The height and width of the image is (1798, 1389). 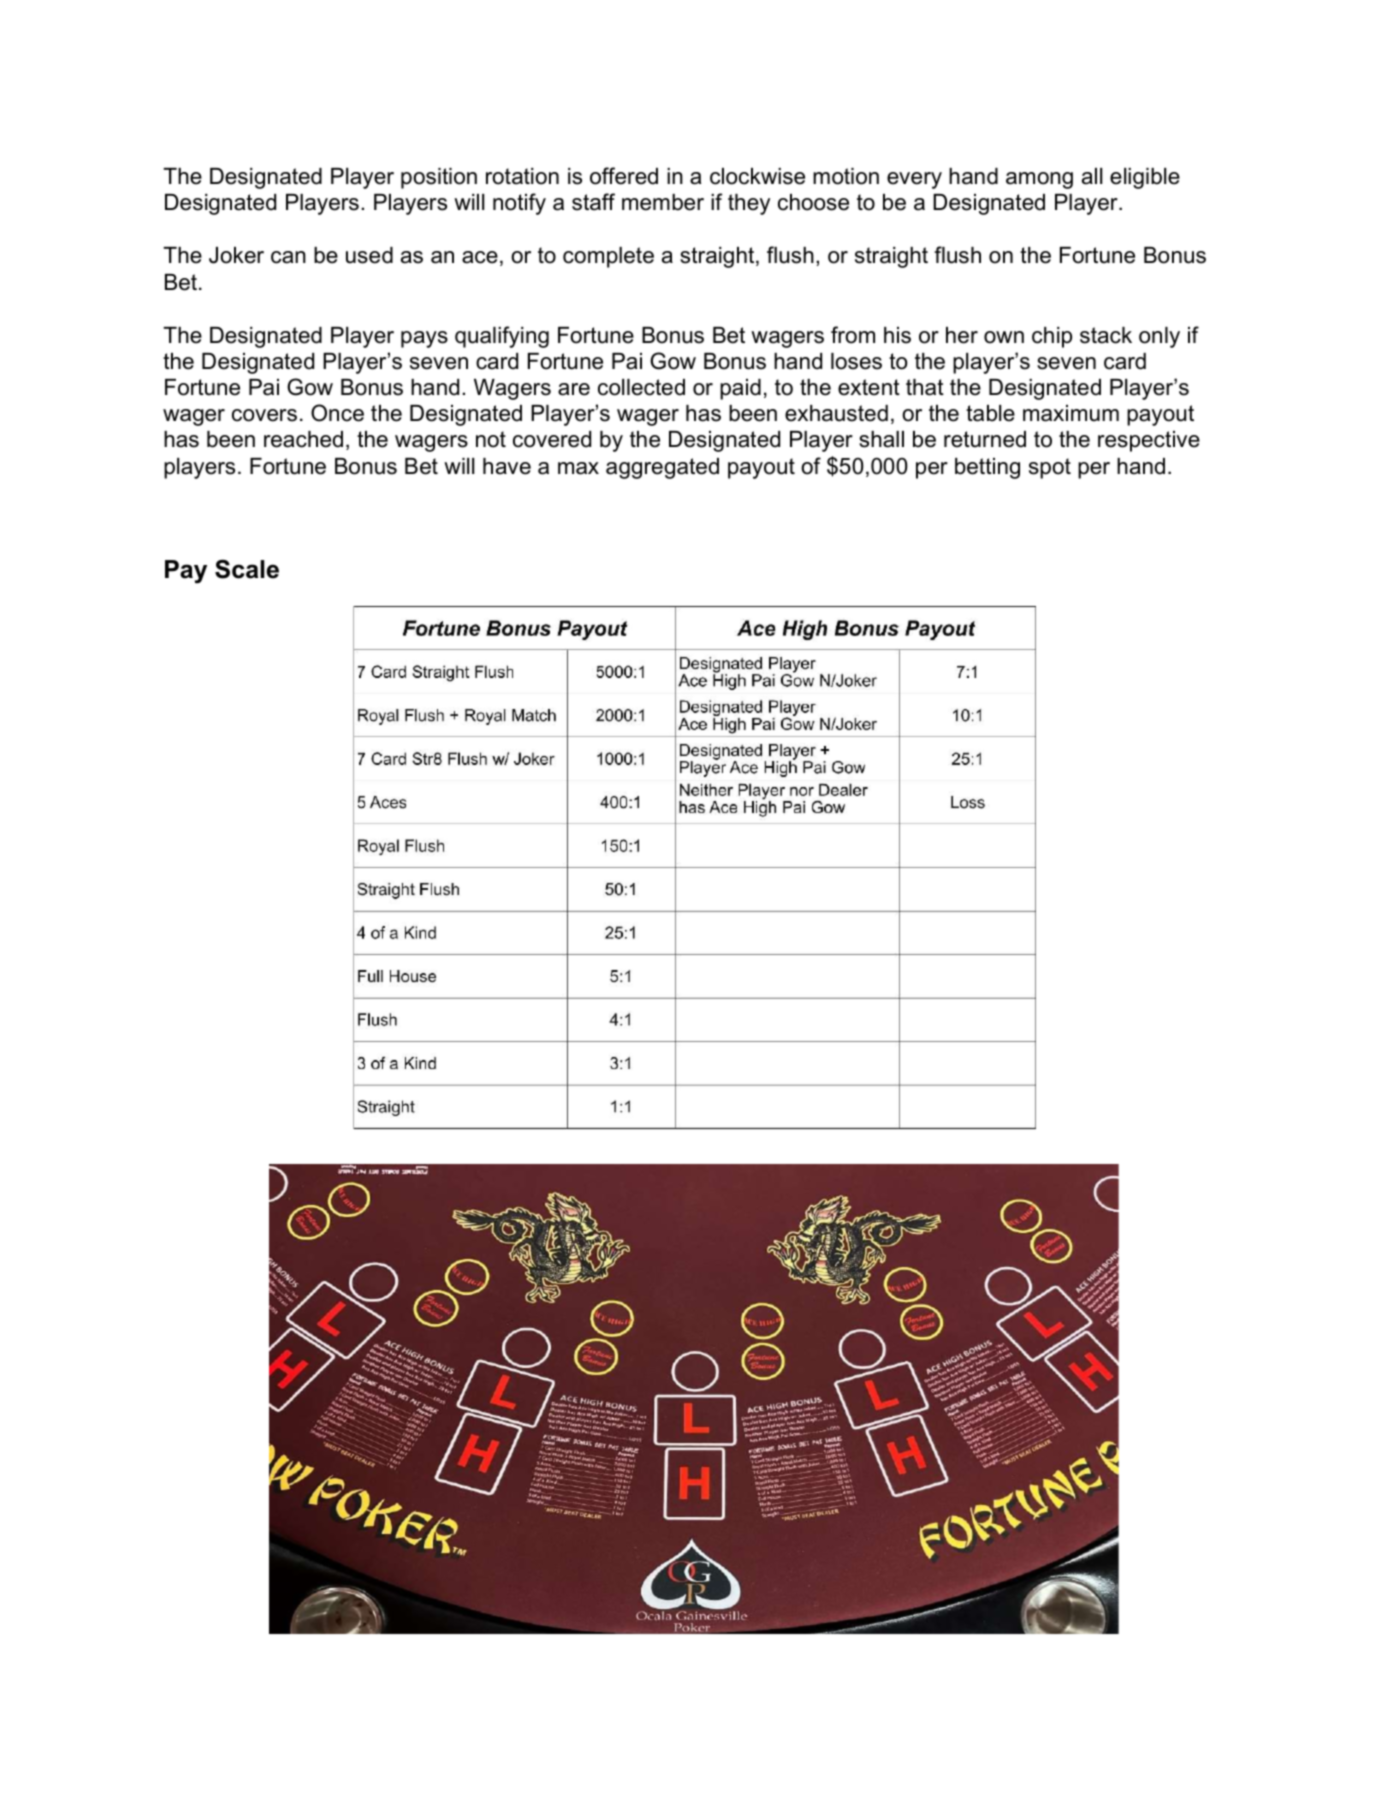 I want to click on that, so click(x=925, y=387).
